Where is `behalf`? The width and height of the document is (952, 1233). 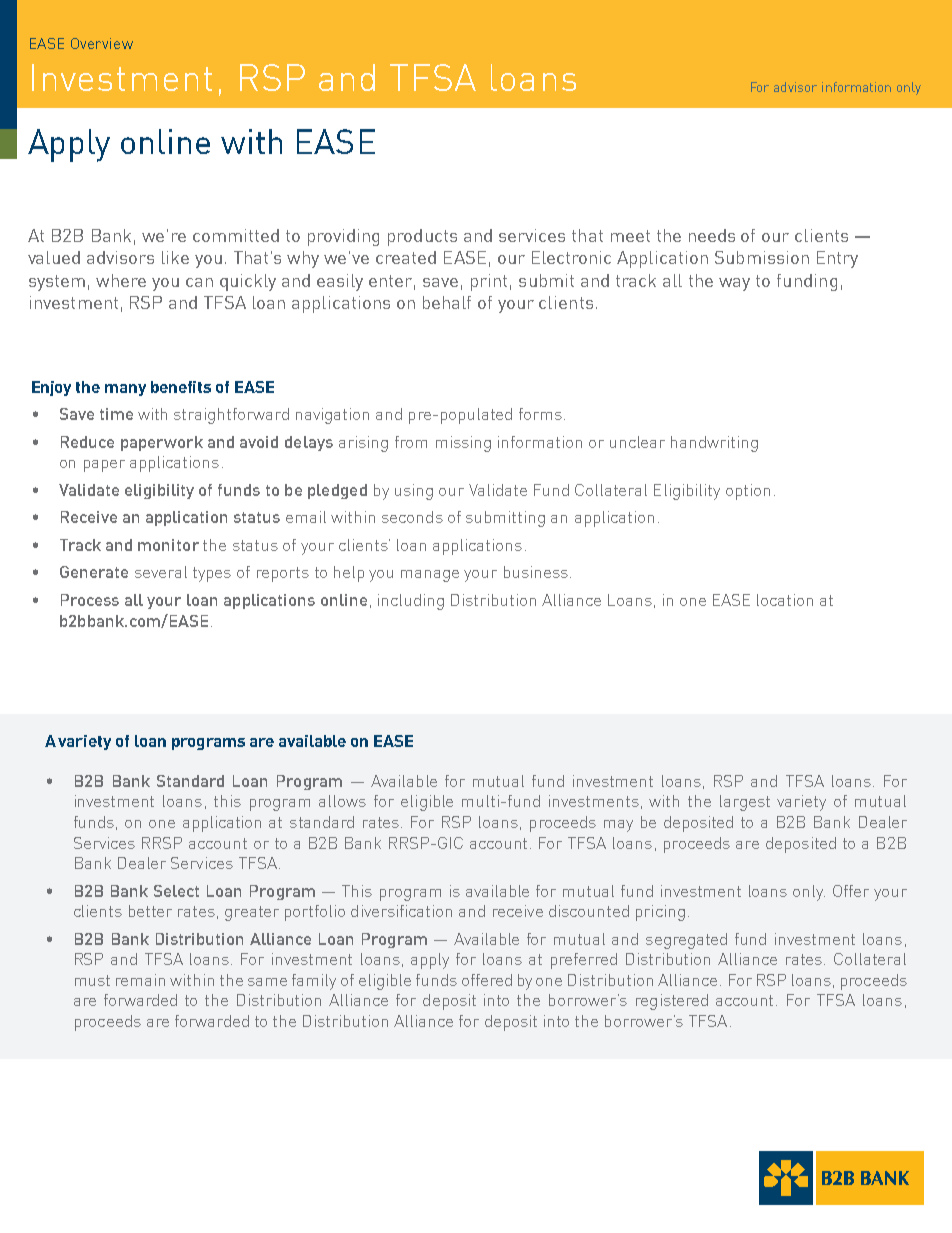
behalf is located at coordinates (447, 302).
